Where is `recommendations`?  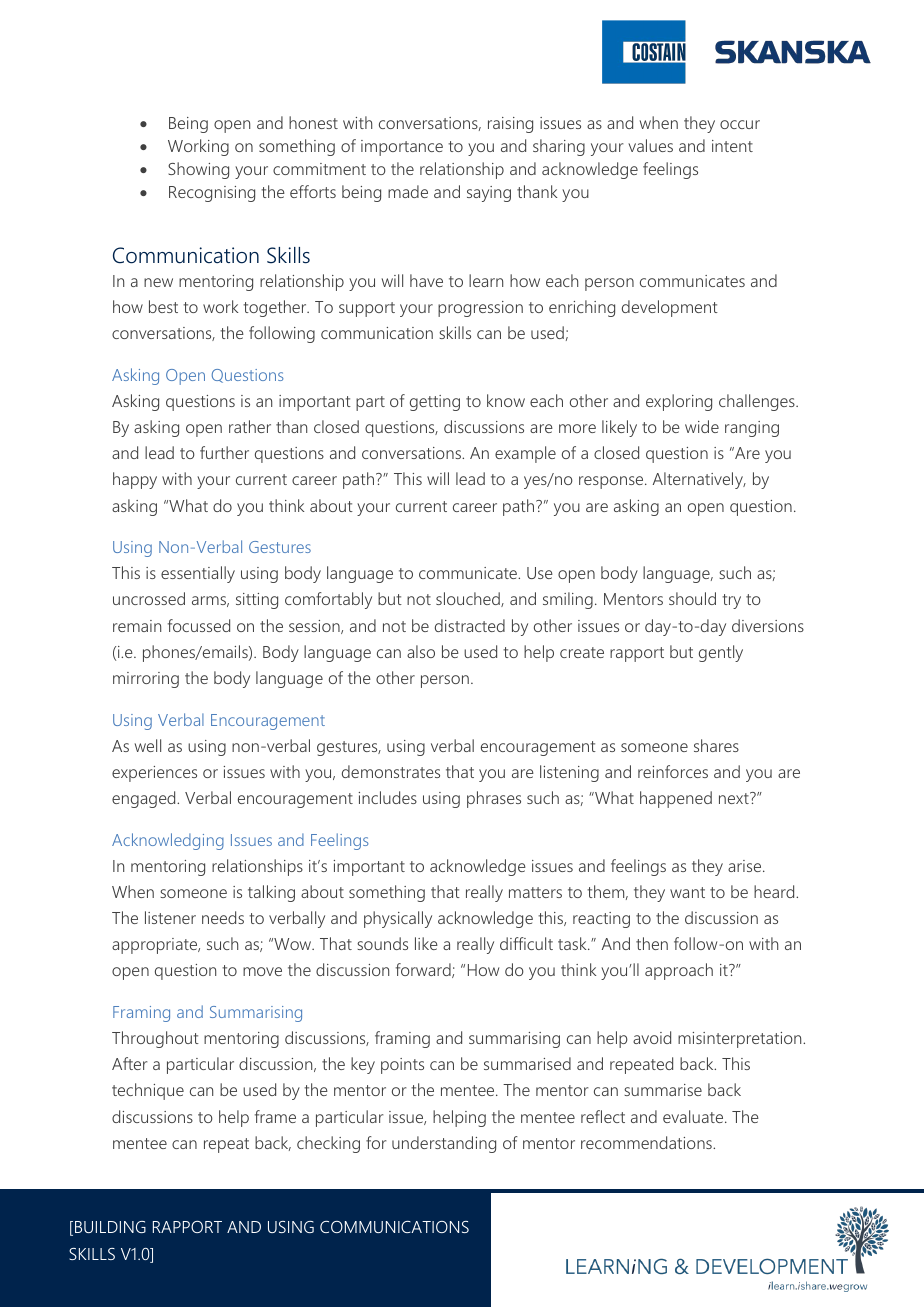
recommendations is located at coordinates (647, 1142).
